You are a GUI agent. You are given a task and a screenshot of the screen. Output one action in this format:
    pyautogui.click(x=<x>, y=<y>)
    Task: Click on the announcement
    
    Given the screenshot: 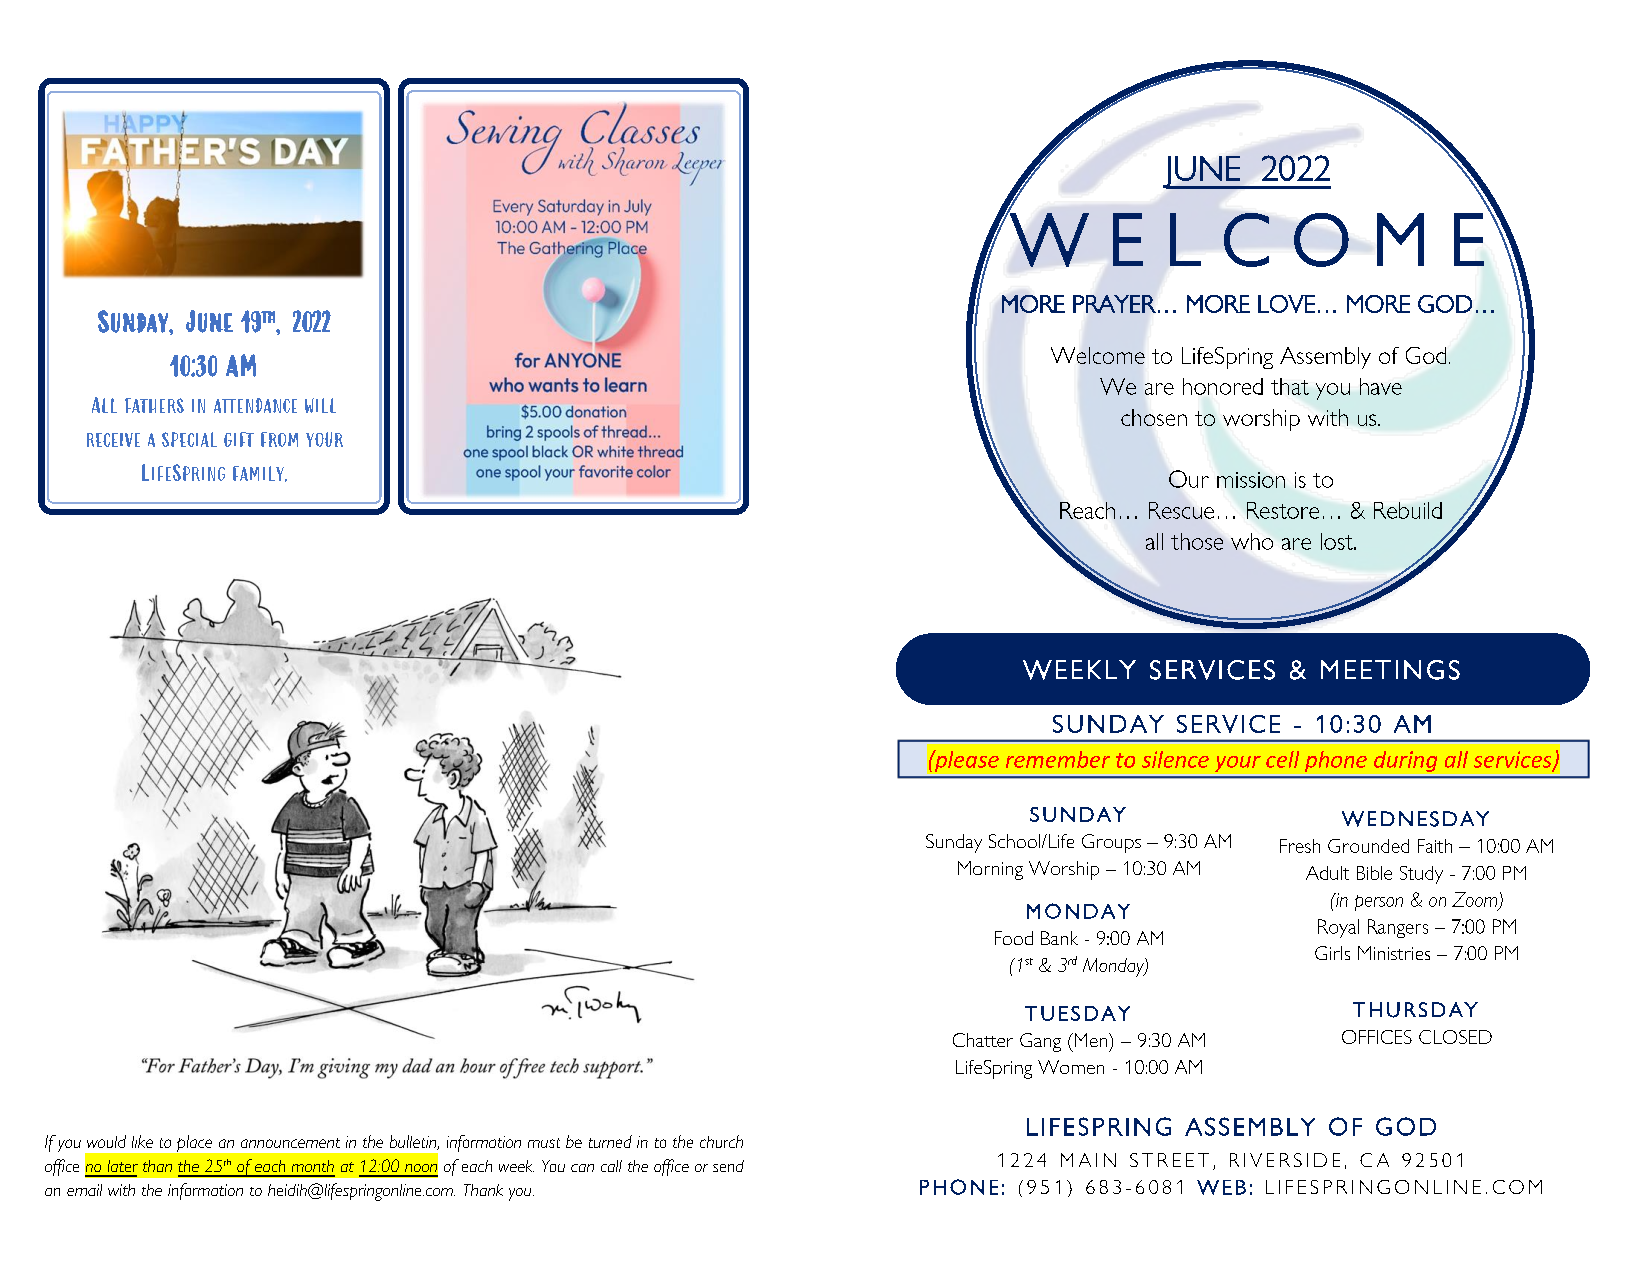 What is the action you would take?
    pyautogui.click(x=290, y=1143)
